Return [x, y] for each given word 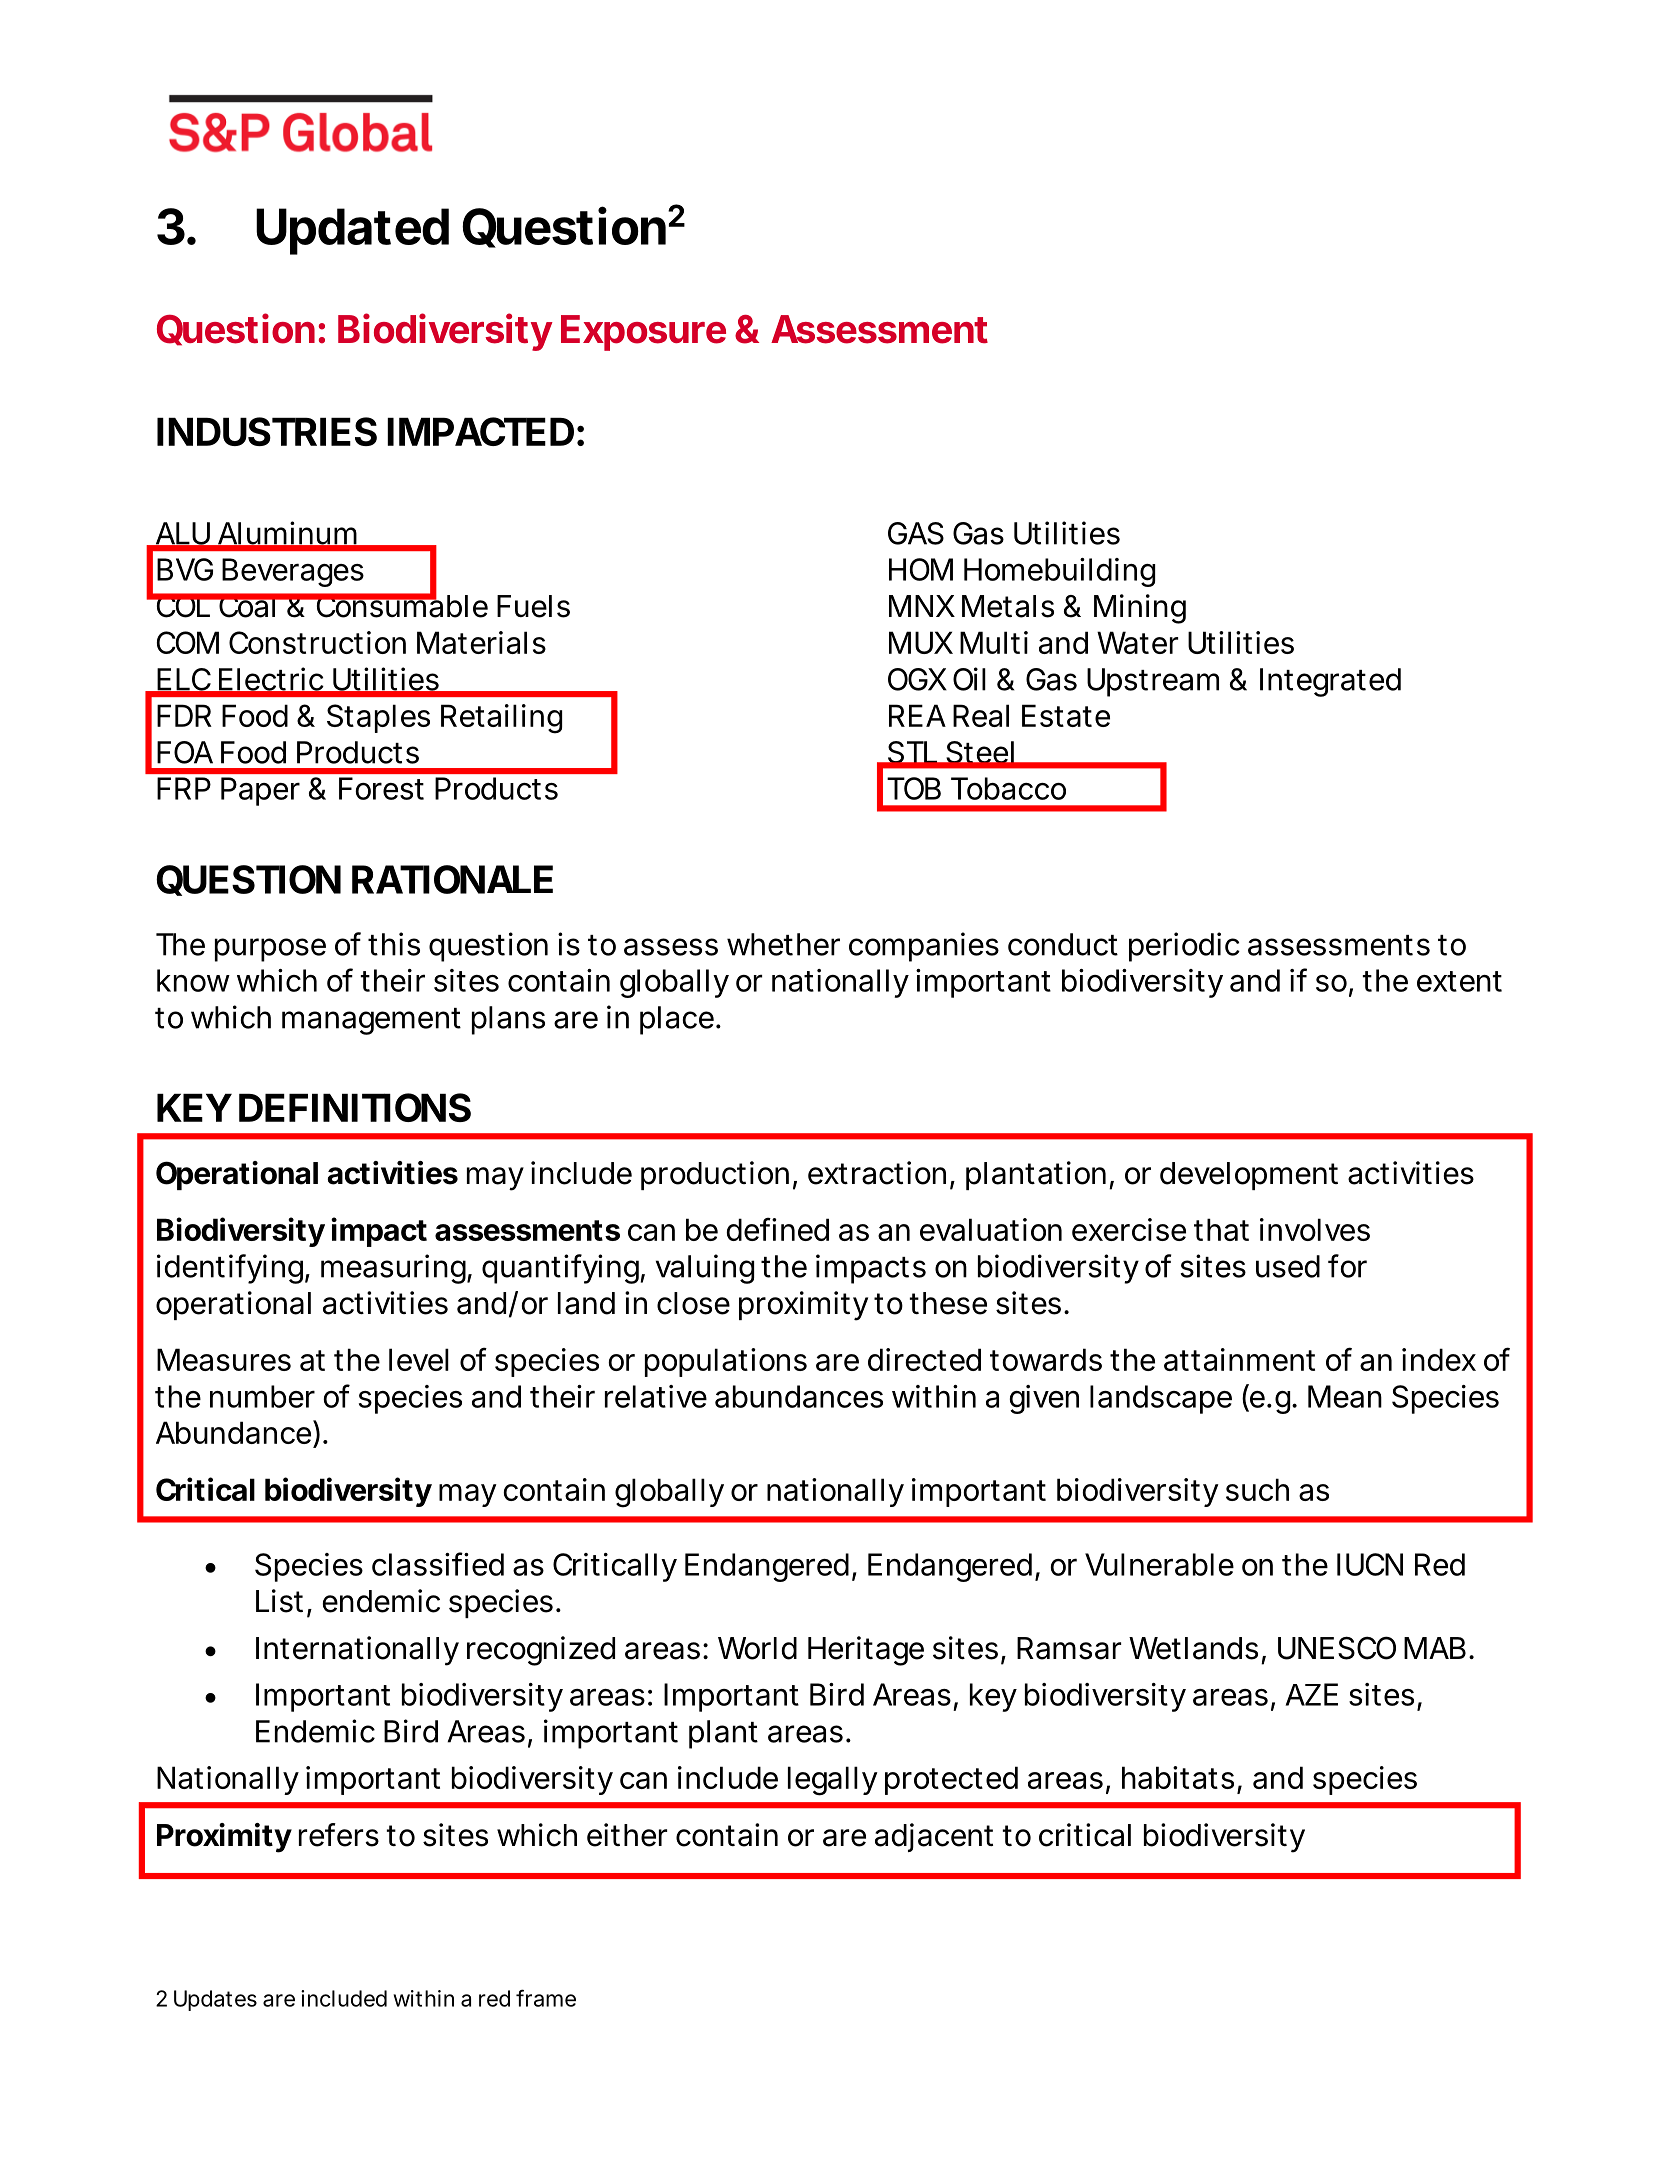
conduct [1063, 944]
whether [783, 944]
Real [981, 715]
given [1042, 1399]
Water [1137, 642]
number [262, 1396]
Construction [315, 642]
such [1256, 1489]
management [371, 1021]
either [627, 1835]
